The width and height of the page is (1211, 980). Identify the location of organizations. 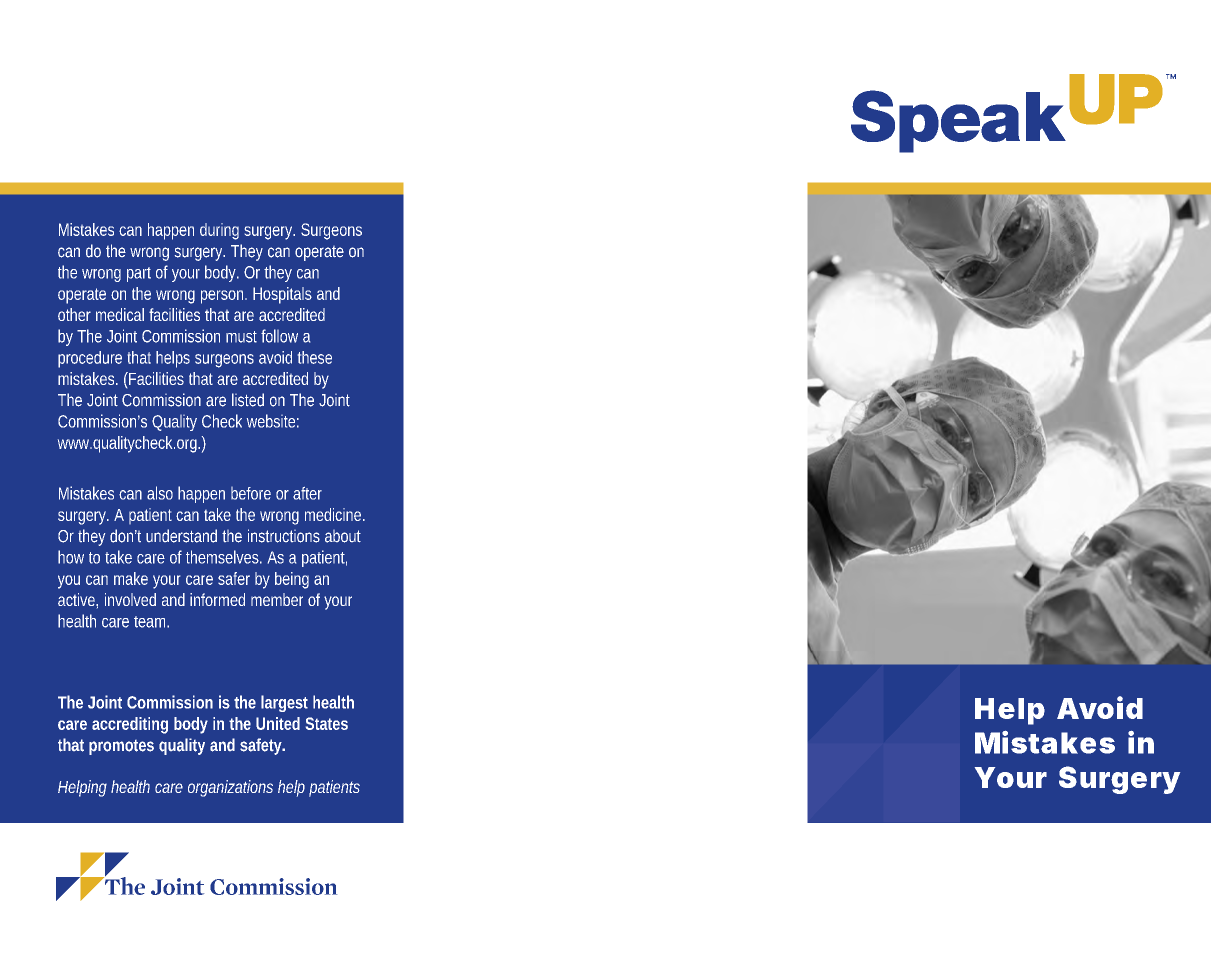
(230, 788).
